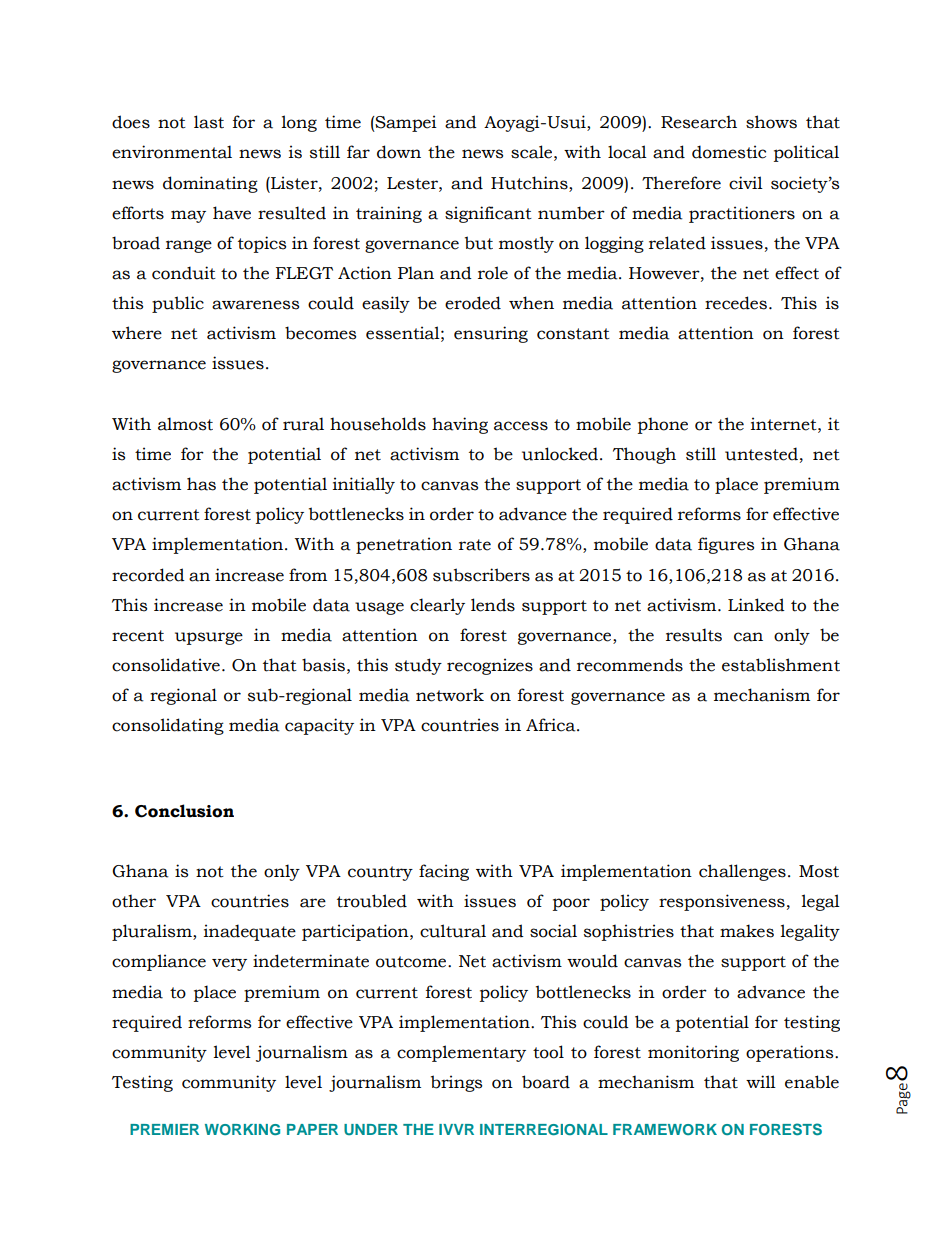 The height and width of the screenshot is (1233, 952). Describe the element at coordinates (694, 635) in the screenshot. I see `results` at that location.
